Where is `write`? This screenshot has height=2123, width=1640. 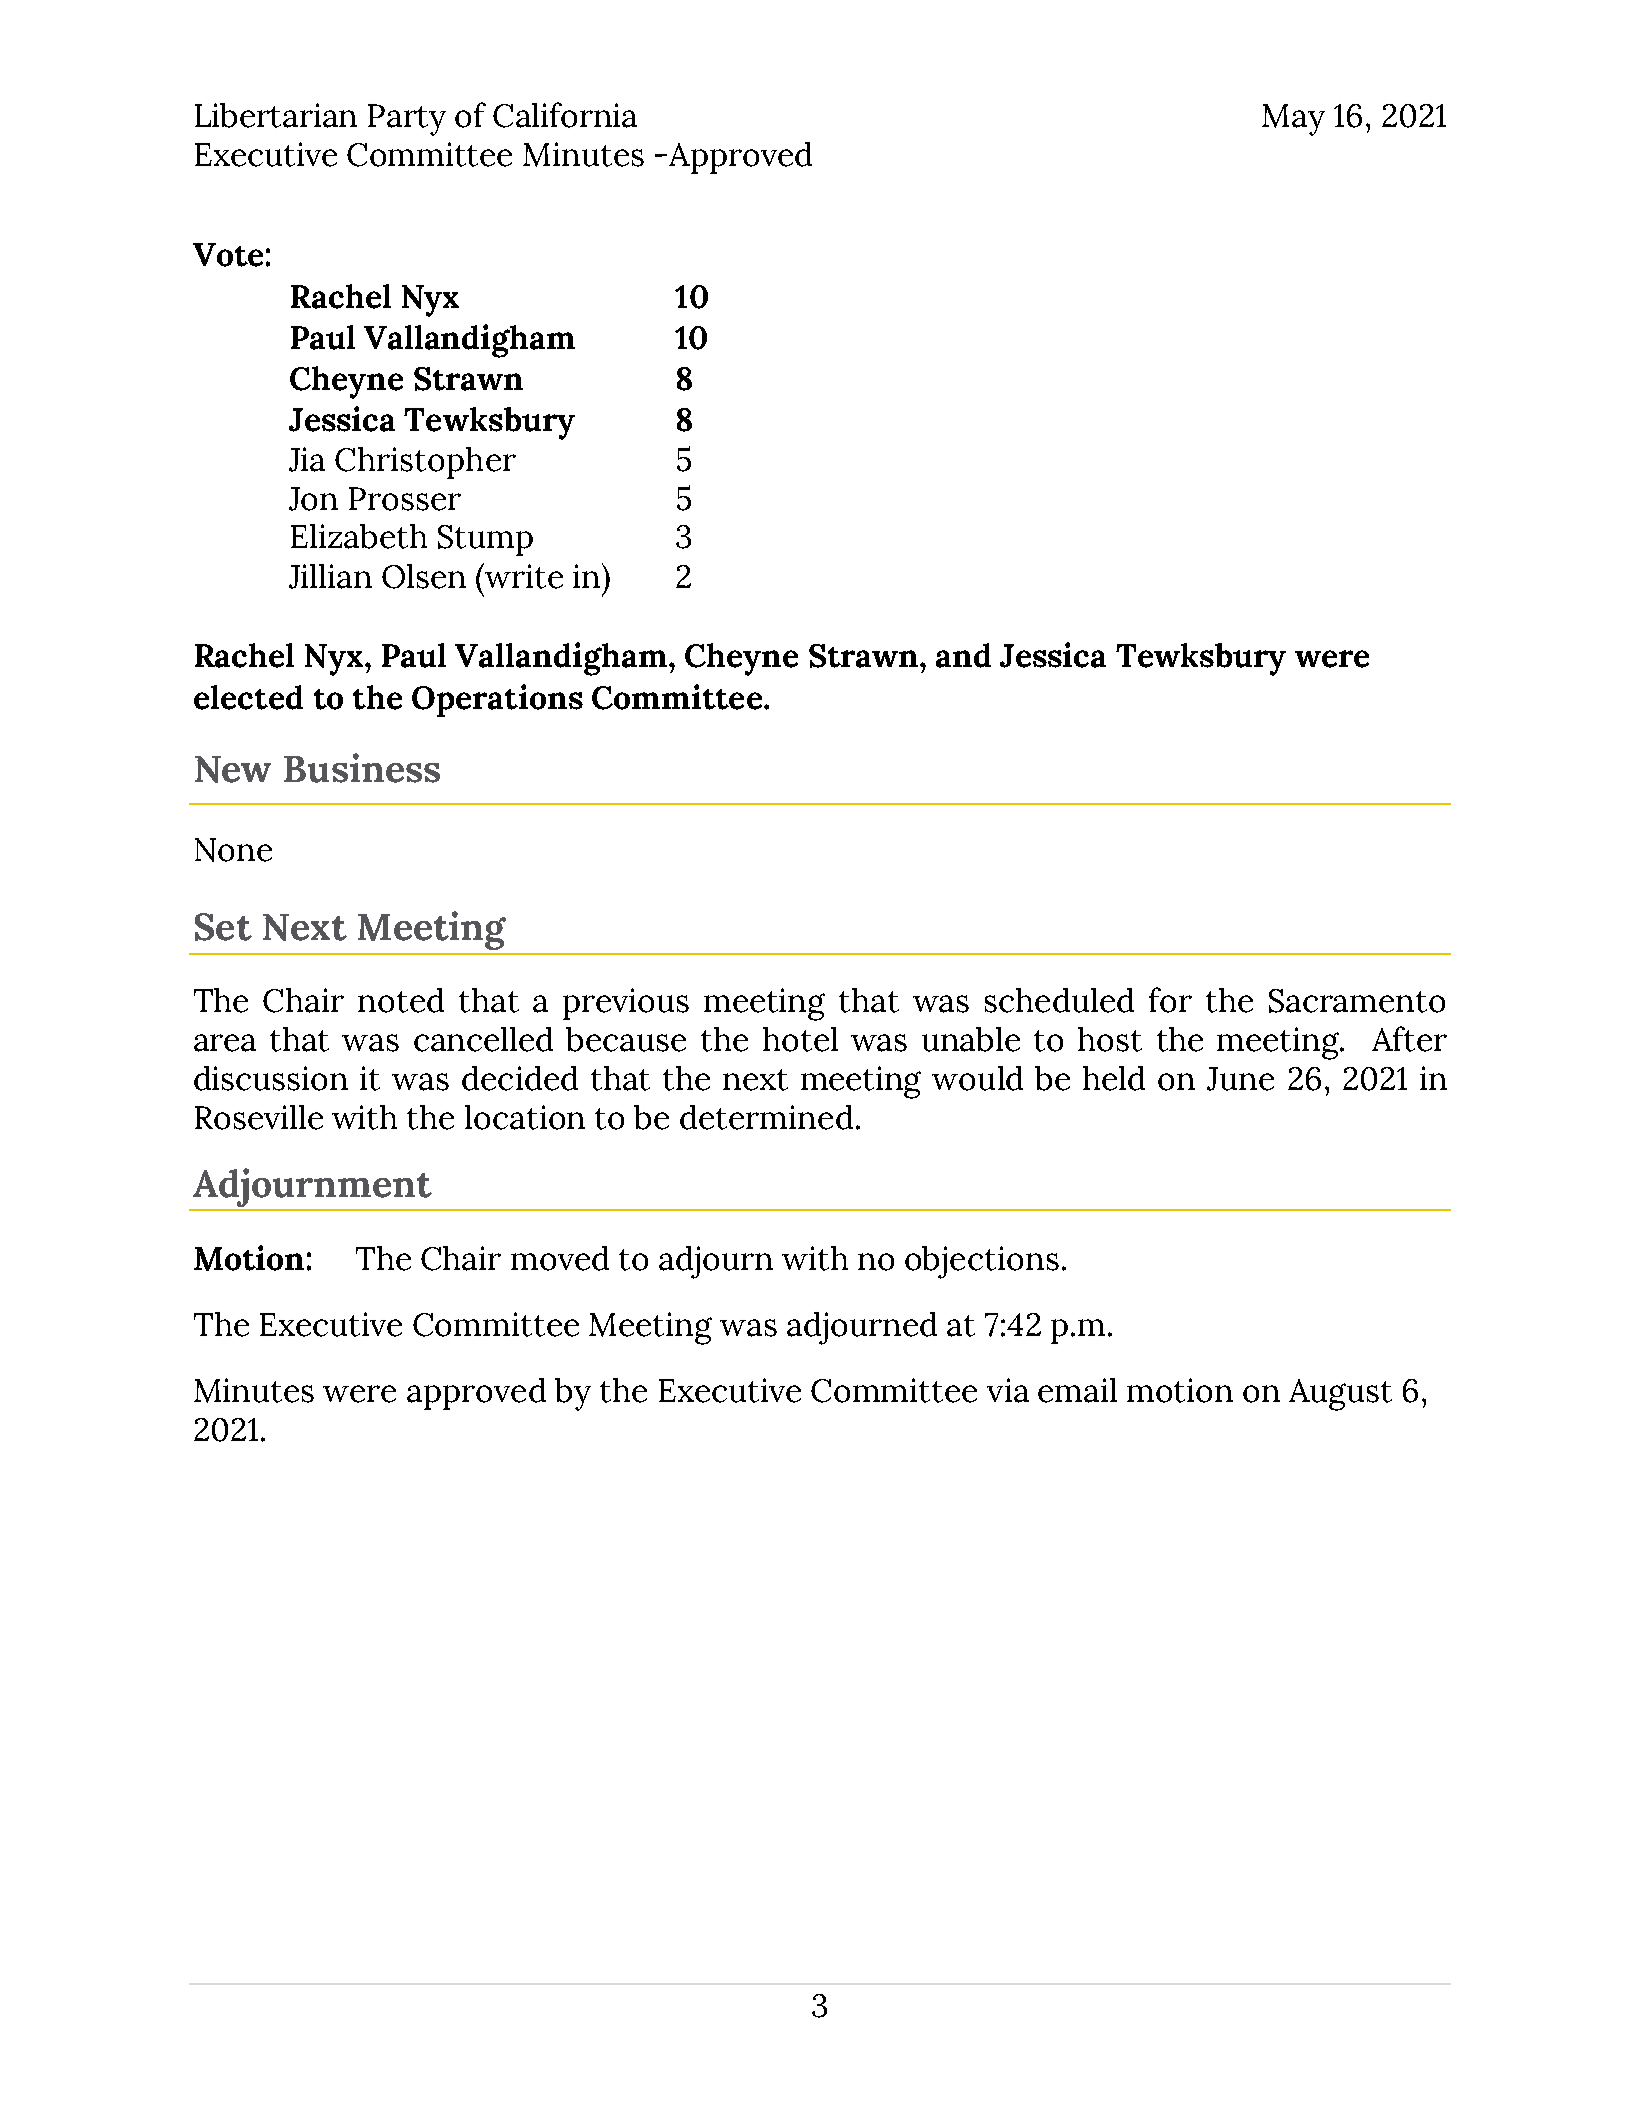
write is located at coordinates (524, 576).
